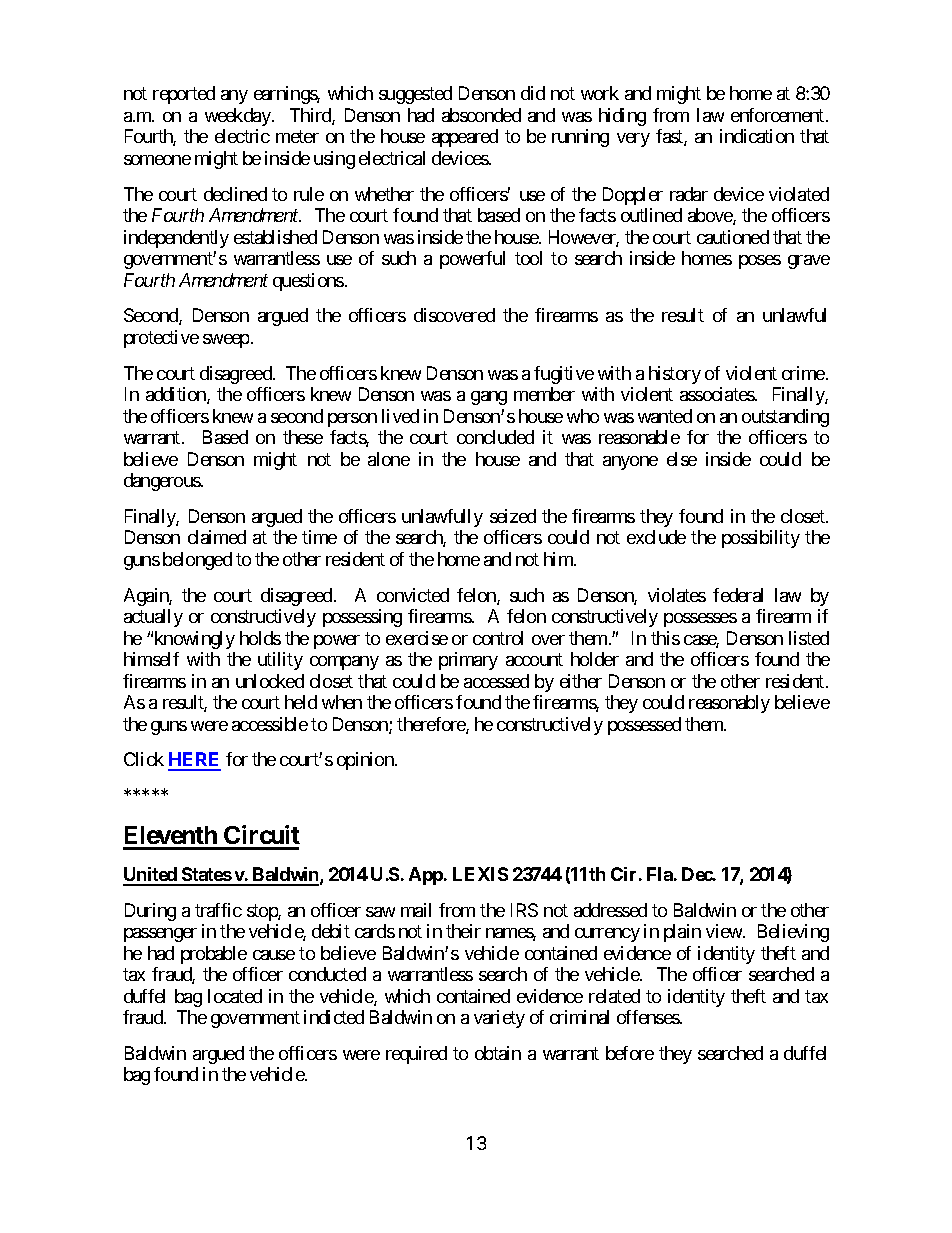  What do you see at coordinates (761, 539) in the page?
I see `possibility` at bounding box center [761, 539].
